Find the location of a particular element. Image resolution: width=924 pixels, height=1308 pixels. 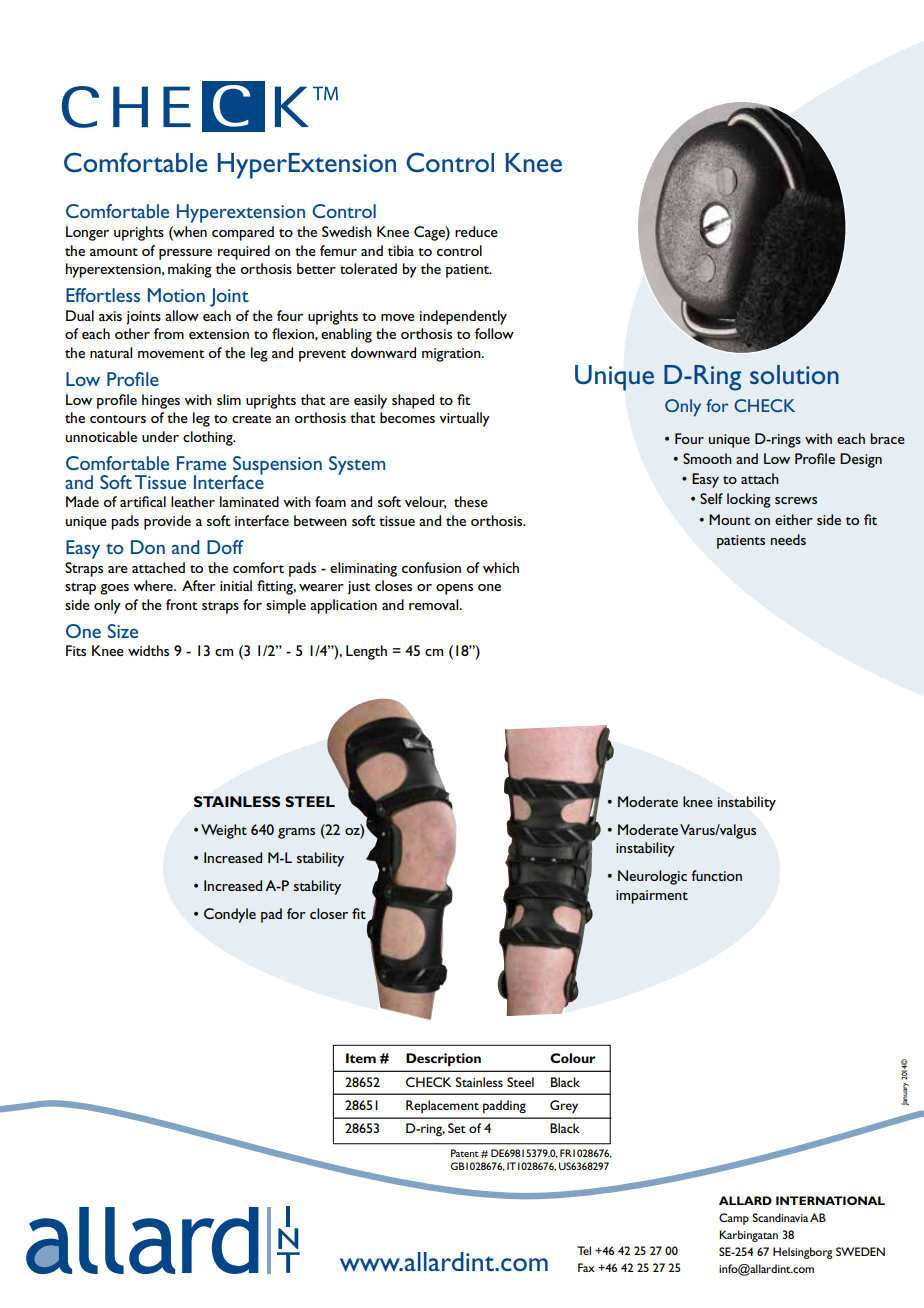

Weight is located at coordinates (224, 831).
